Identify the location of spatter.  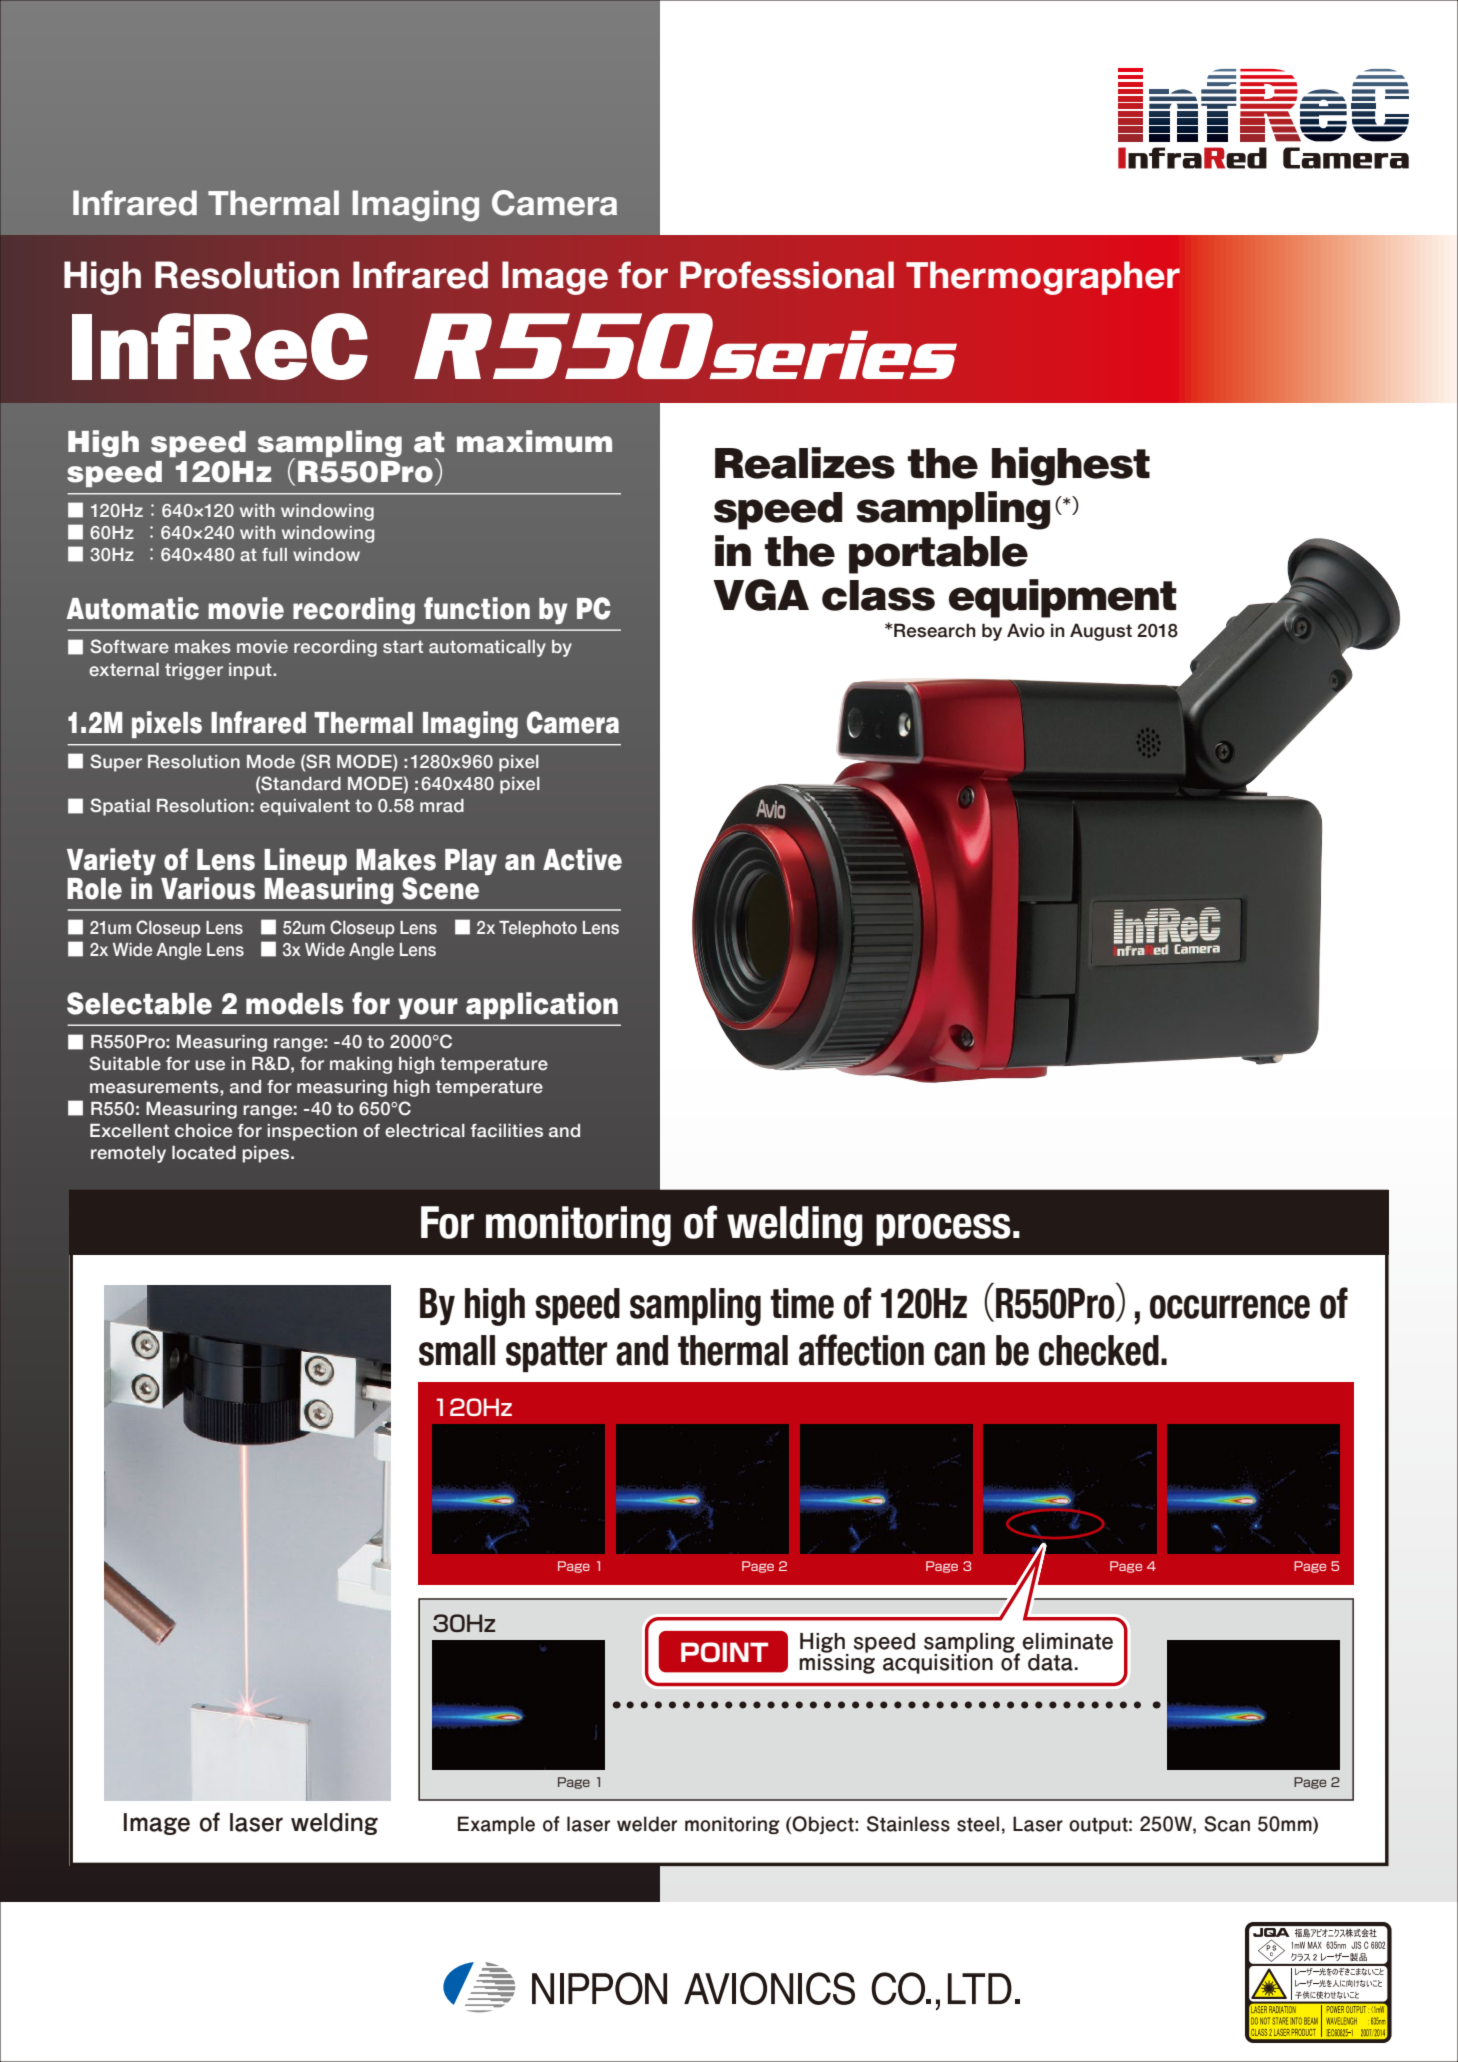
(556, 1354).
